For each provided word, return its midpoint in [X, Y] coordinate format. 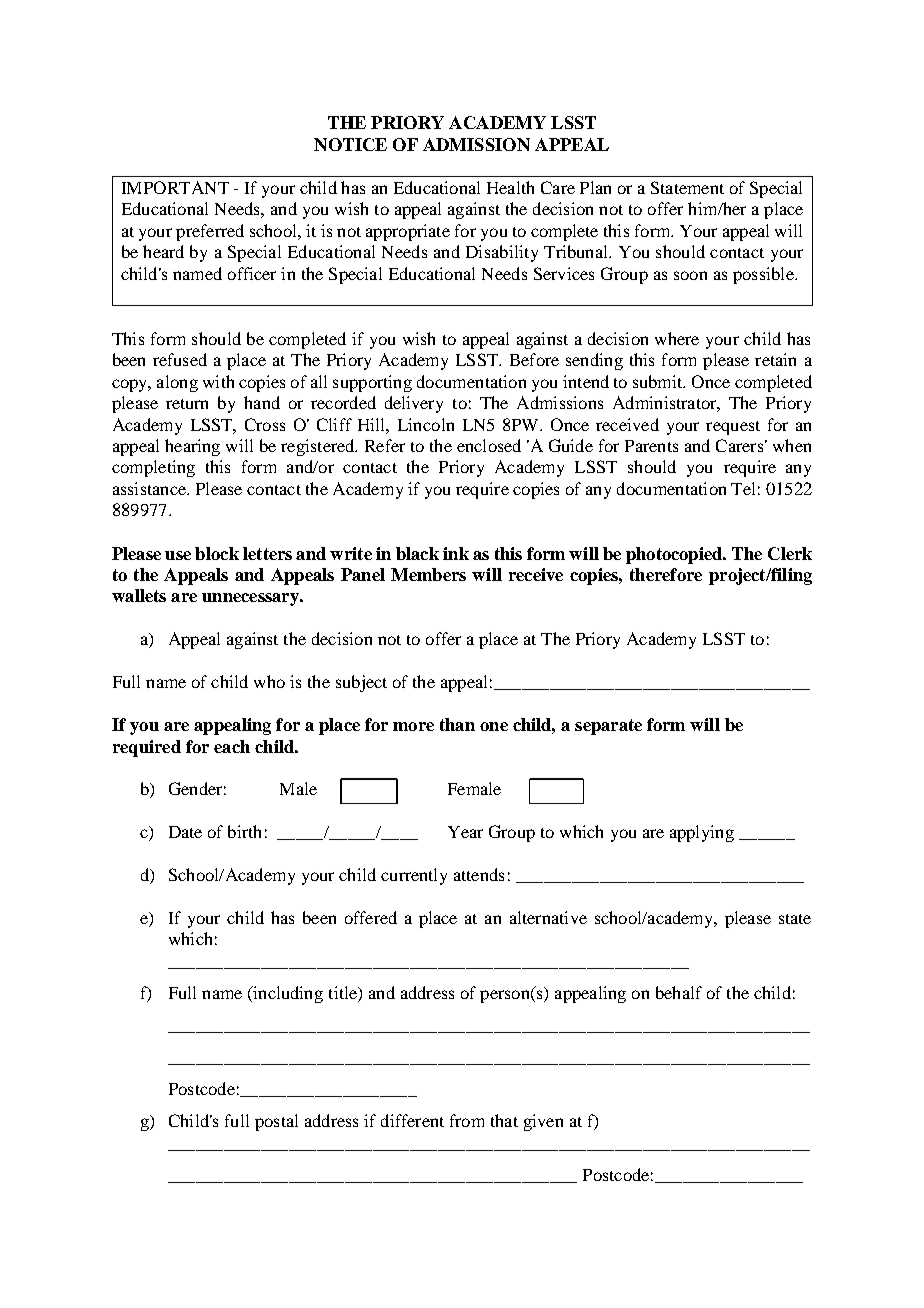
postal [276, 1122]
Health [510, 187]
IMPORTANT [175, 187]
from [467, 1120]
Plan [595, 187]
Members [428, 574]
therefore [666, 574]
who [269, 681]
